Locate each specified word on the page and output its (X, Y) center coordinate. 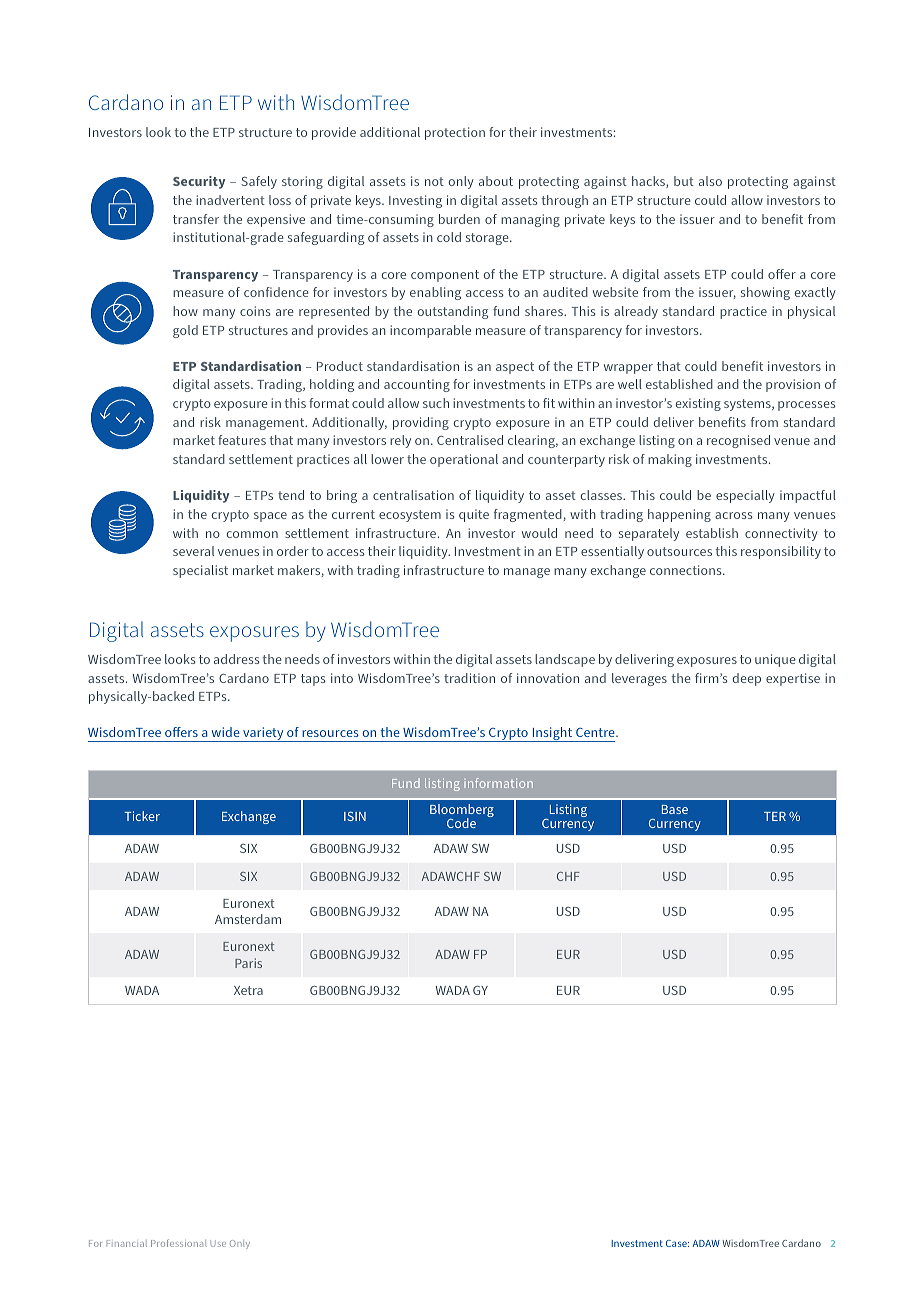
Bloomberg (462, 812)
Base (675, 809)
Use (218, 1243)
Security (199, 182)
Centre (596, 732)
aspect (515, 368)
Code (461, 823)
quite (474, 515)
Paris (248, 963)
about (496, 181)
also (710, 181)
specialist (200, 571)
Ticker (142, 816)
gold (185, 331)
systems (748, 405)
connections (687, 570)
